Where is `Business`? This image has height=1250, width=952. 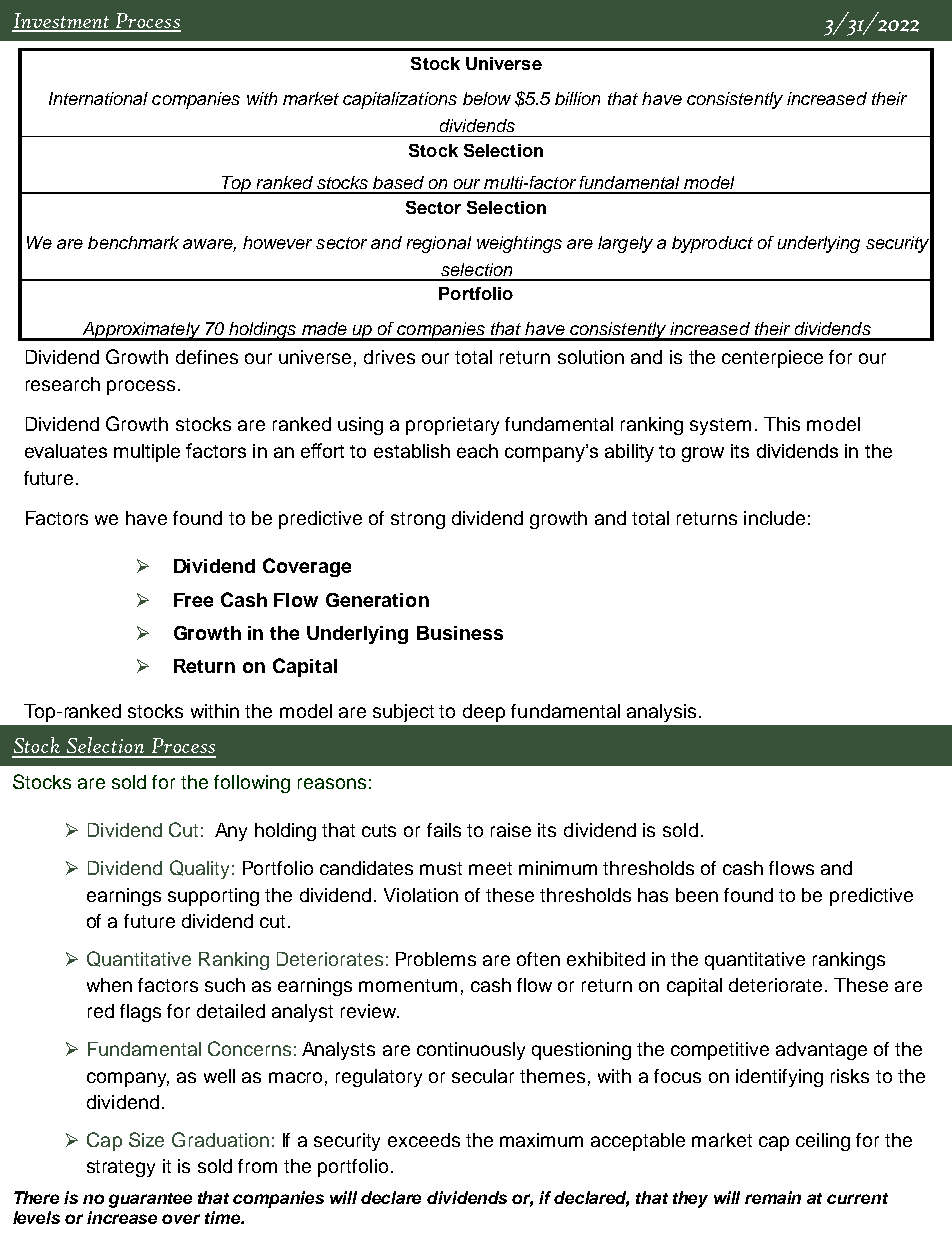
Business is located at coordinates (460, 633).
